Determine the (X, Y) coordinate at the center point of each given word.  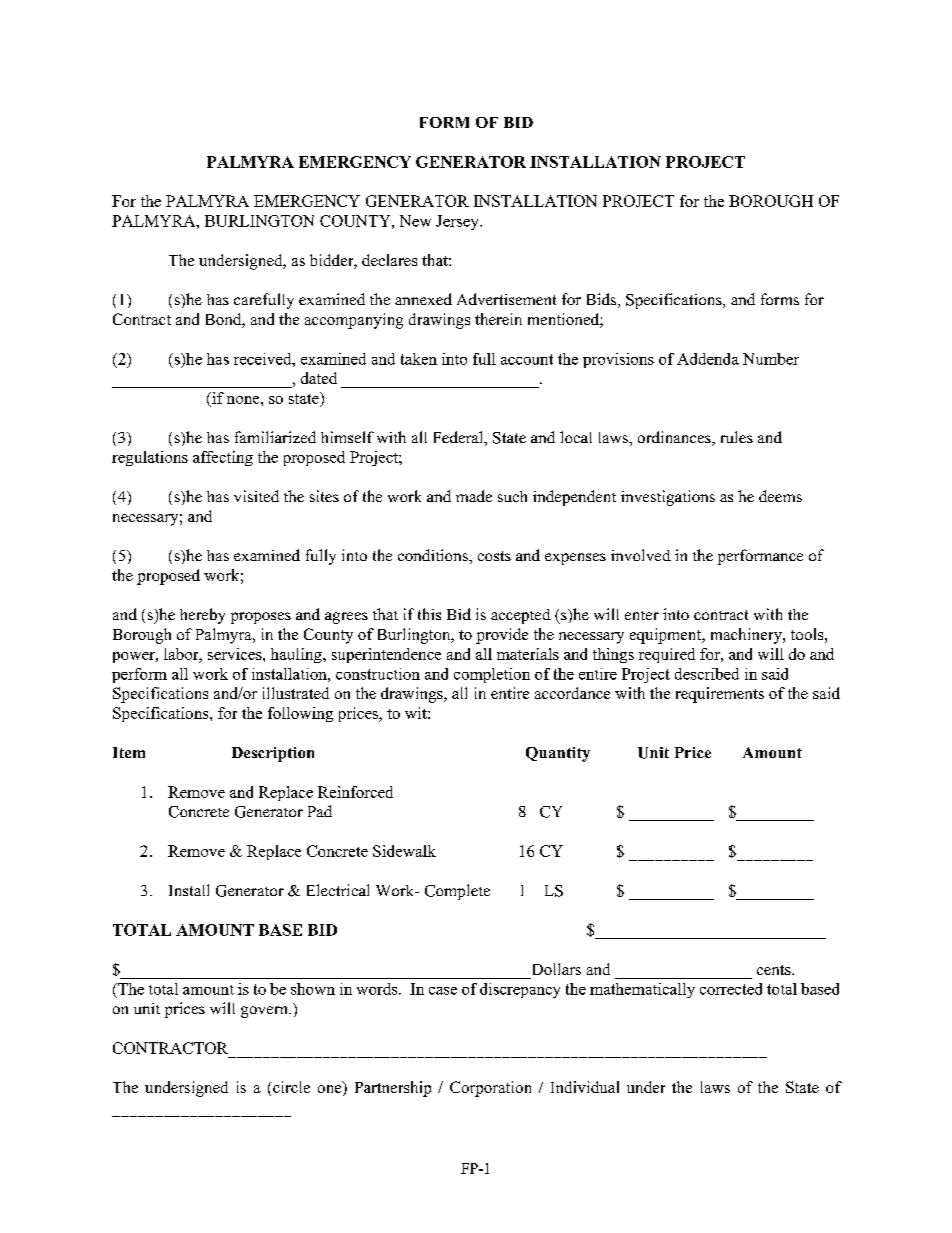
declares (389, 260)
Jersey (458, 222)
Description (273, 754)
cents (775, 970)
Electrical (338, 890)
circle (291, 1087)
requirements (720, 695)
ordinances (675, 438)
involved (641, 555)
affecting (223, 458)
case (443, 991)
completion (492, 675)
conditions (434, 555)
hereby (202, 616)
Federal (460, 438)
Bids (603, 300)
